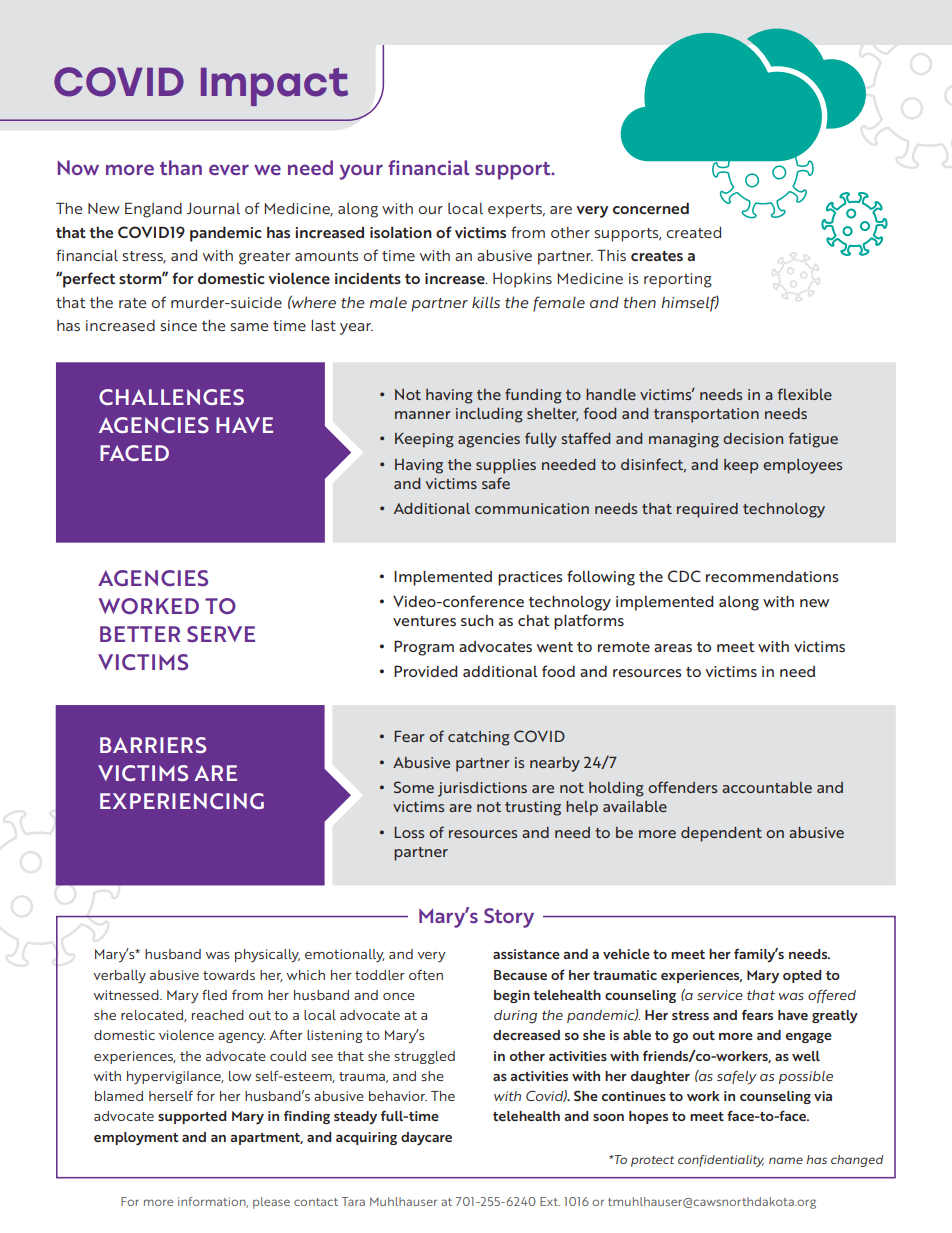 The width and height of the page is (952, 1233). Describe the element at coordinates (136, 1139) in the page. I see `employment` at that location.
